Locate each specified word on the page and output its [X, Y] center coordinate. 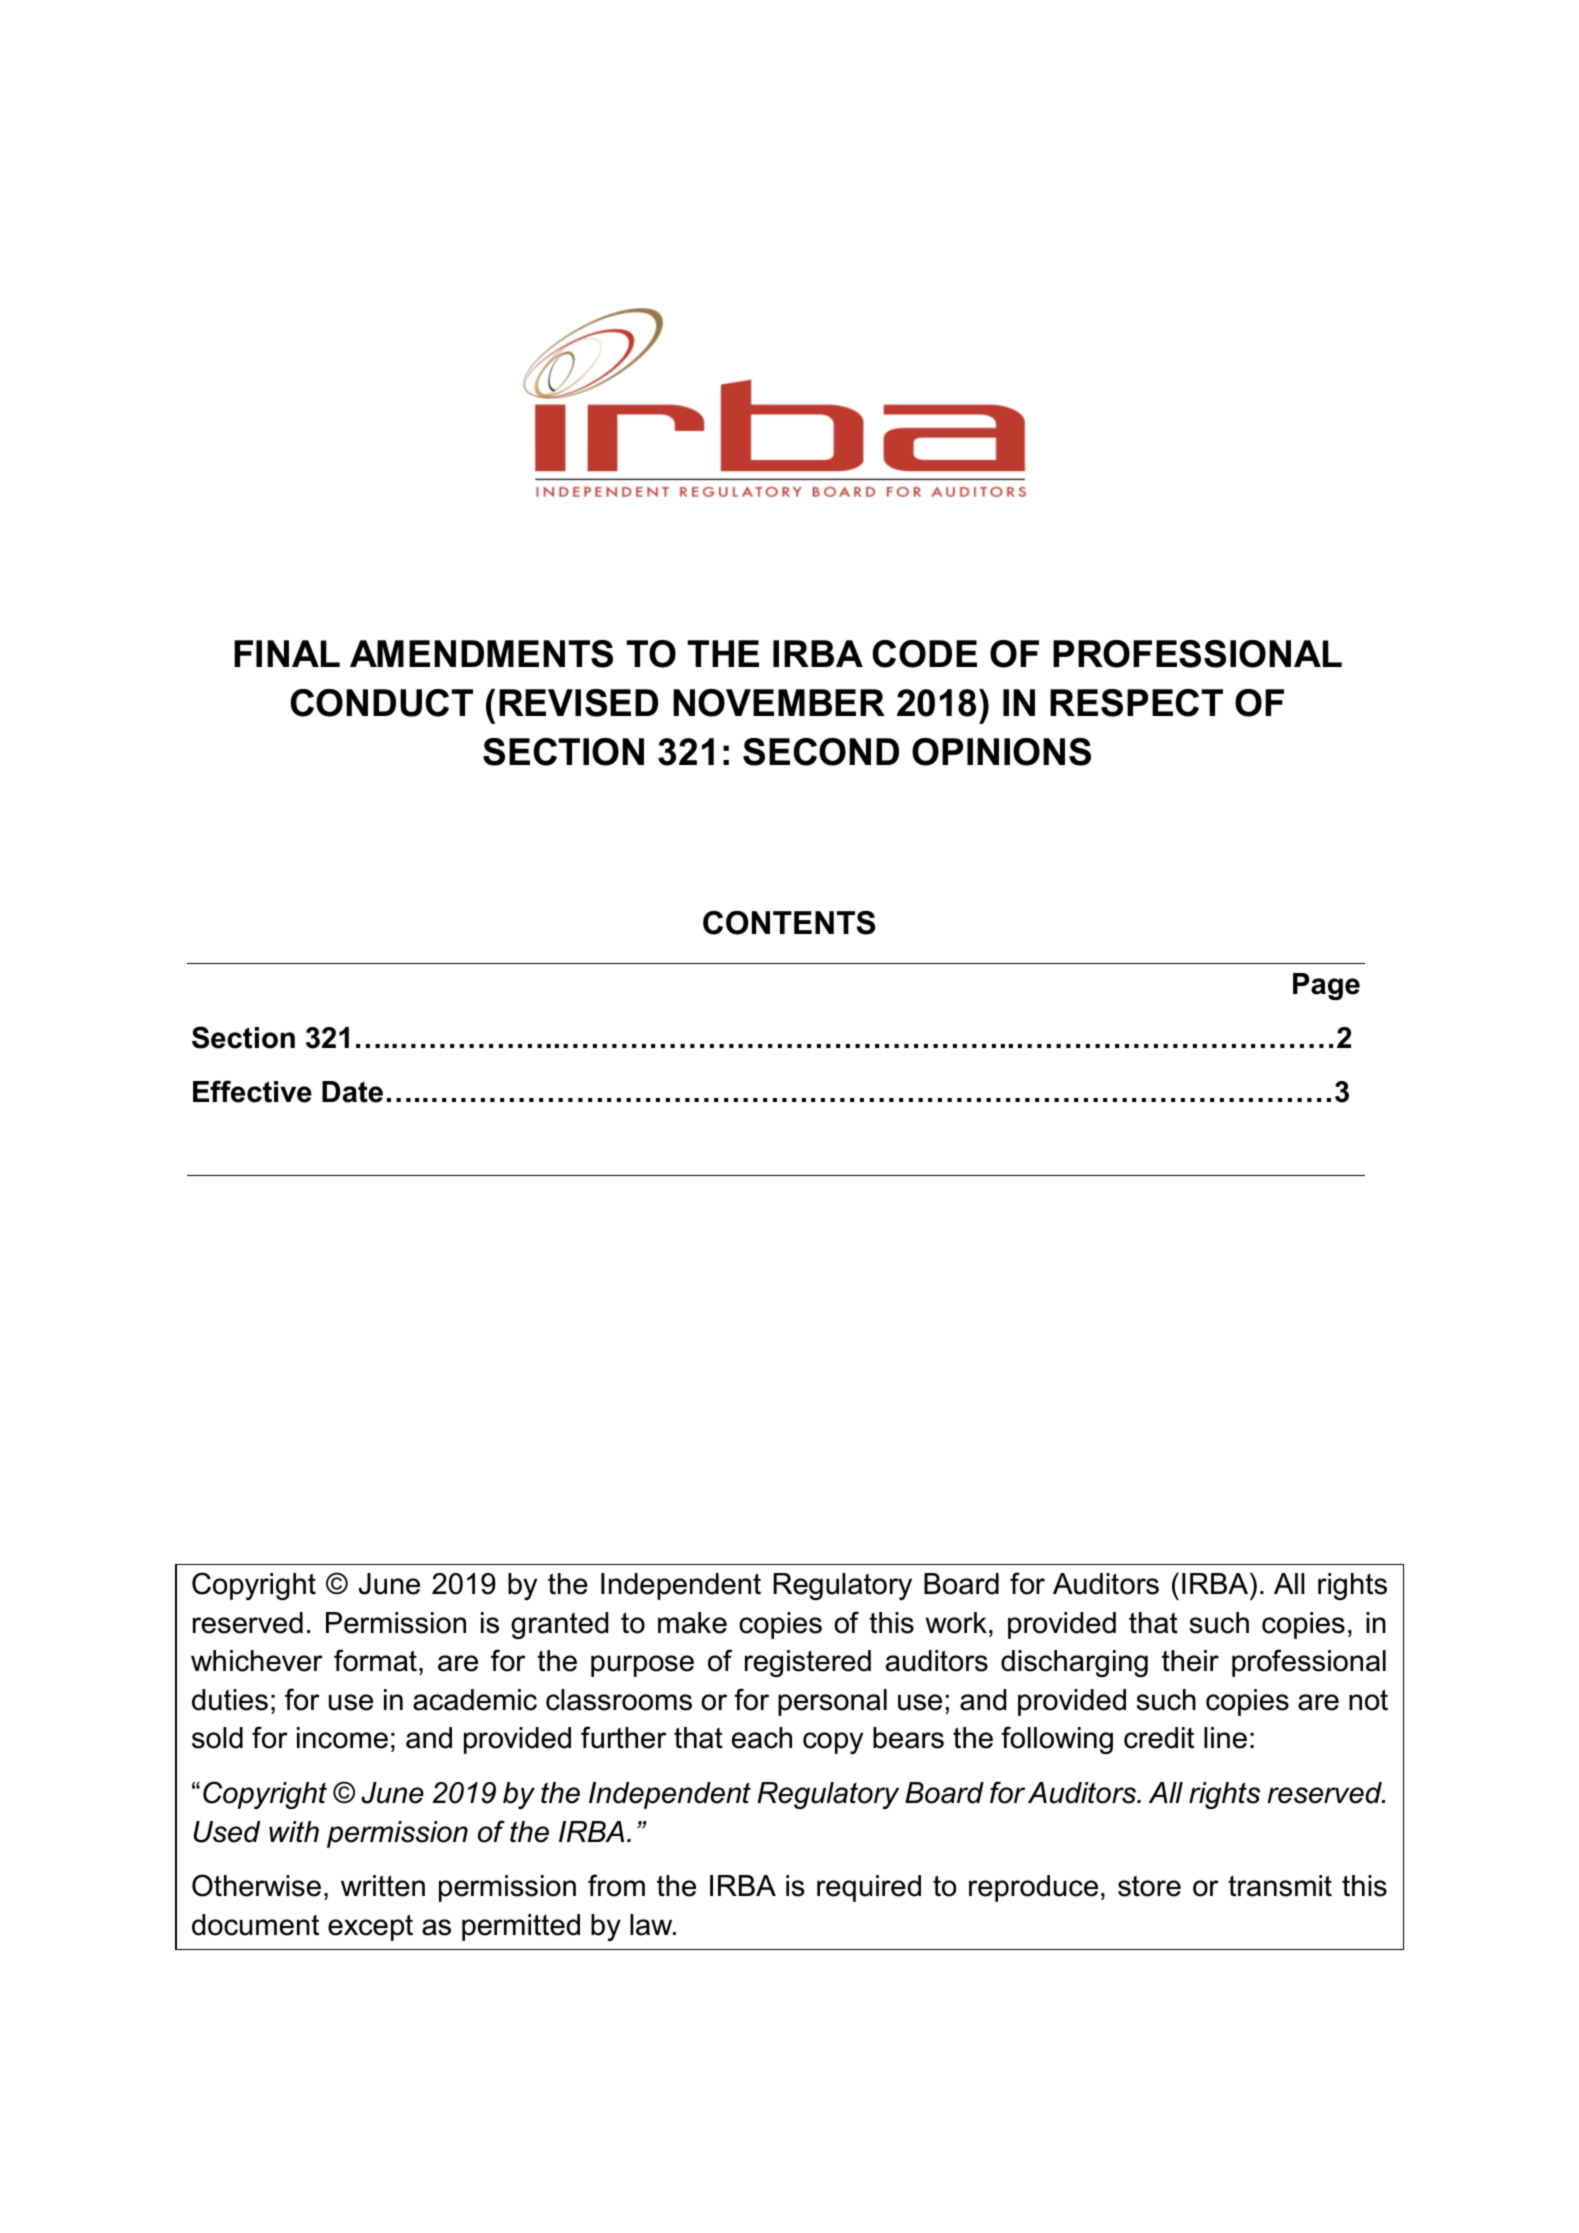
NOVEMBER [779, 703]
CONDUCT [381, 703]
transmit [1280, 1886]
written [383, 1886]
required [869, 1888]
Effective [252, 1091]
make [692, 1623]
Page [1326, 986]
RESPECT [1136, 703]
